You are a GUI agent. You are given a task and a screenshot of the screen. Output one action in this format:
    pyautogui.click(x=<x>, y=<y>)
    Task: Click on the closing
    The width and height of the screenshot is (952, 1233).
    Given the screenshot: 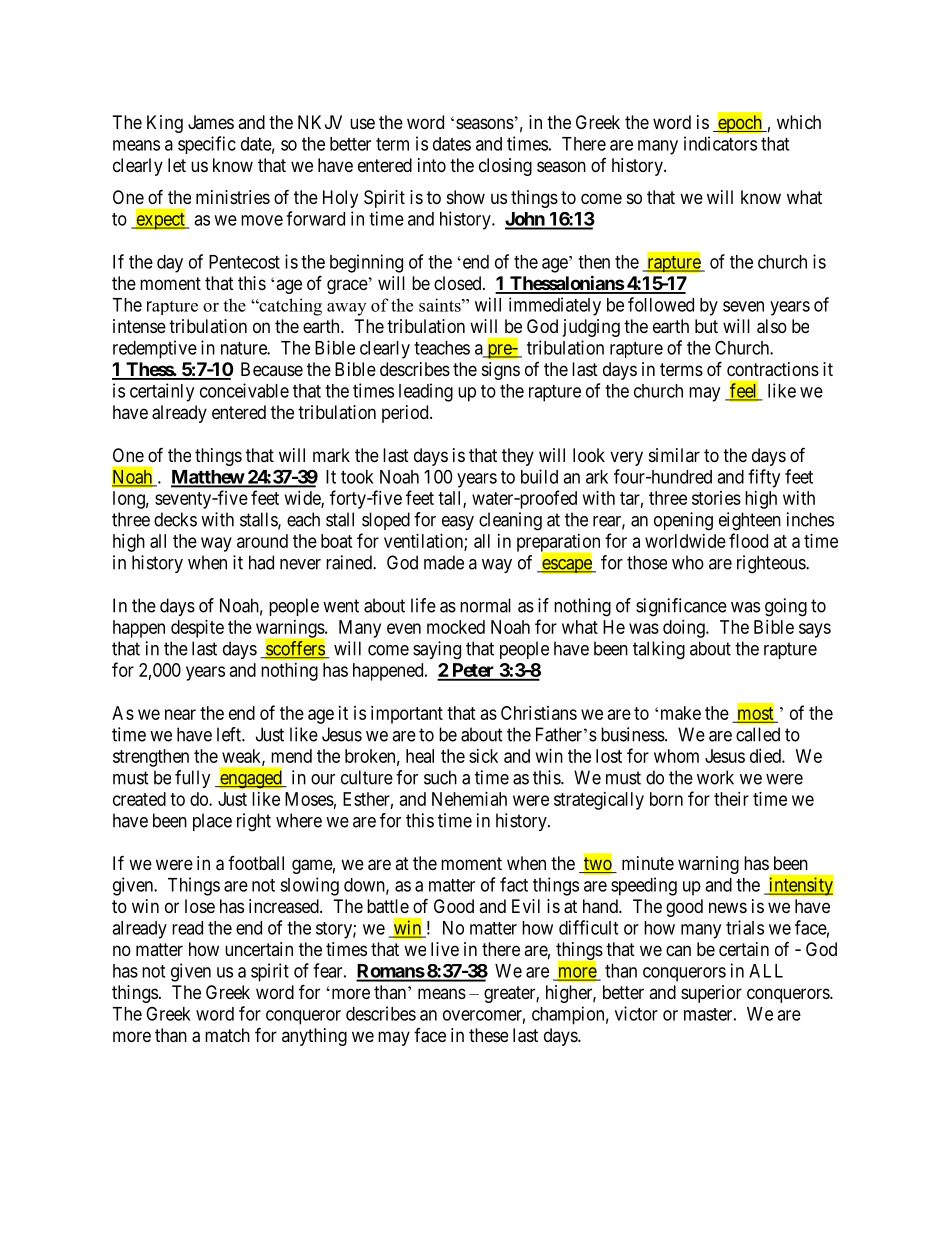 What is the action you would take?
    pyautogui.click(x=505, y=167)
